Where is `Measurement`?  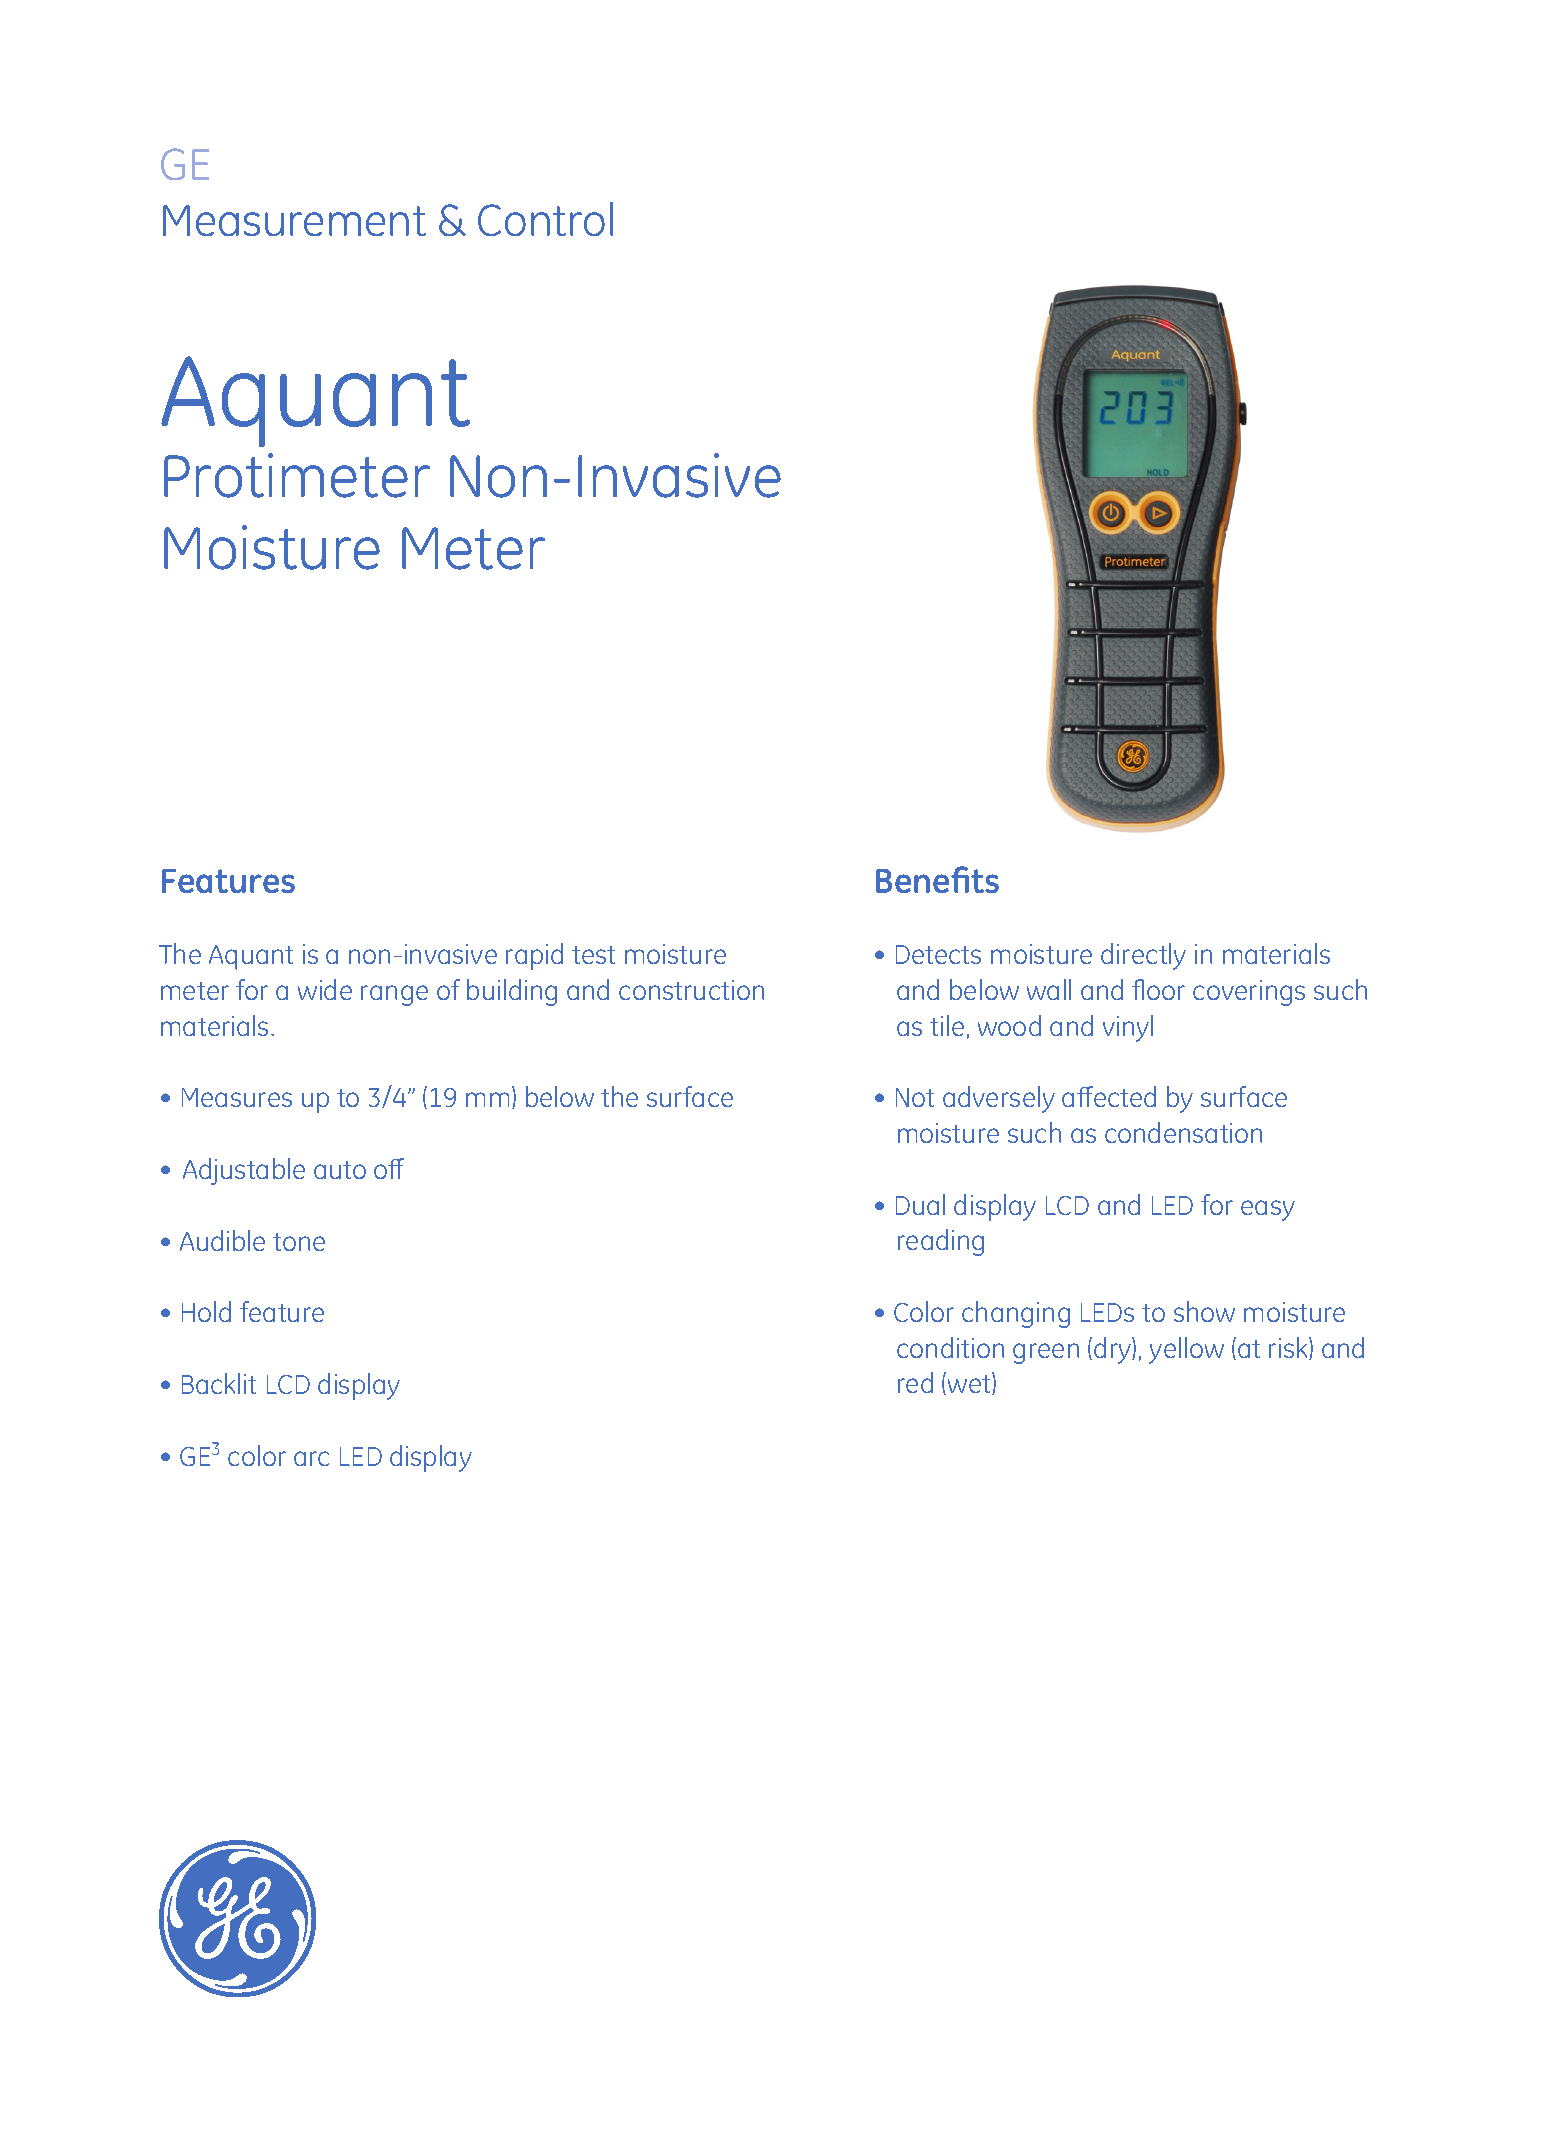
Measurement is located at coordinates (294, 220).
